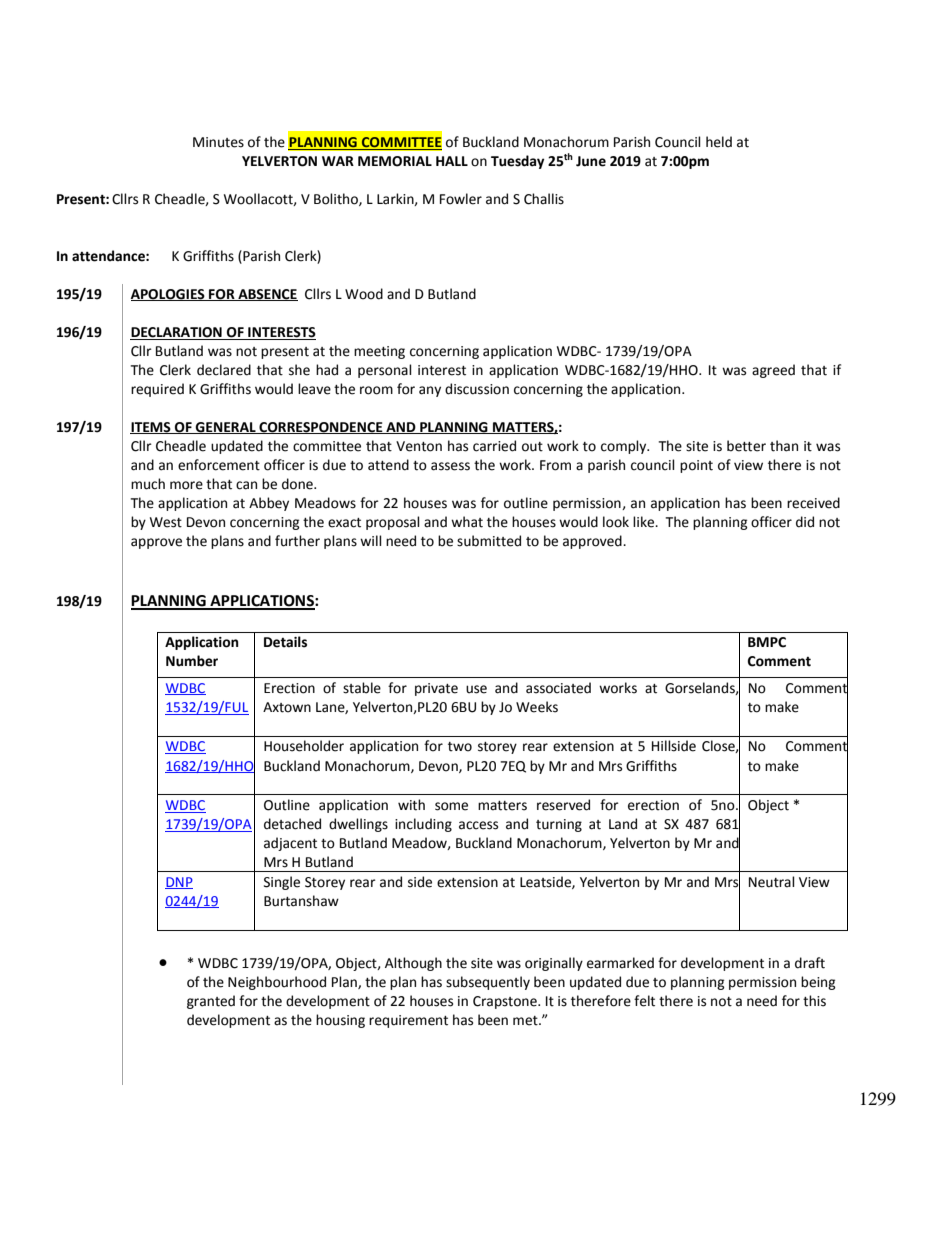 Image resolution: width=952 pixels, height=1233 pixels. I want to click on Neutral, so click(772, 882).
